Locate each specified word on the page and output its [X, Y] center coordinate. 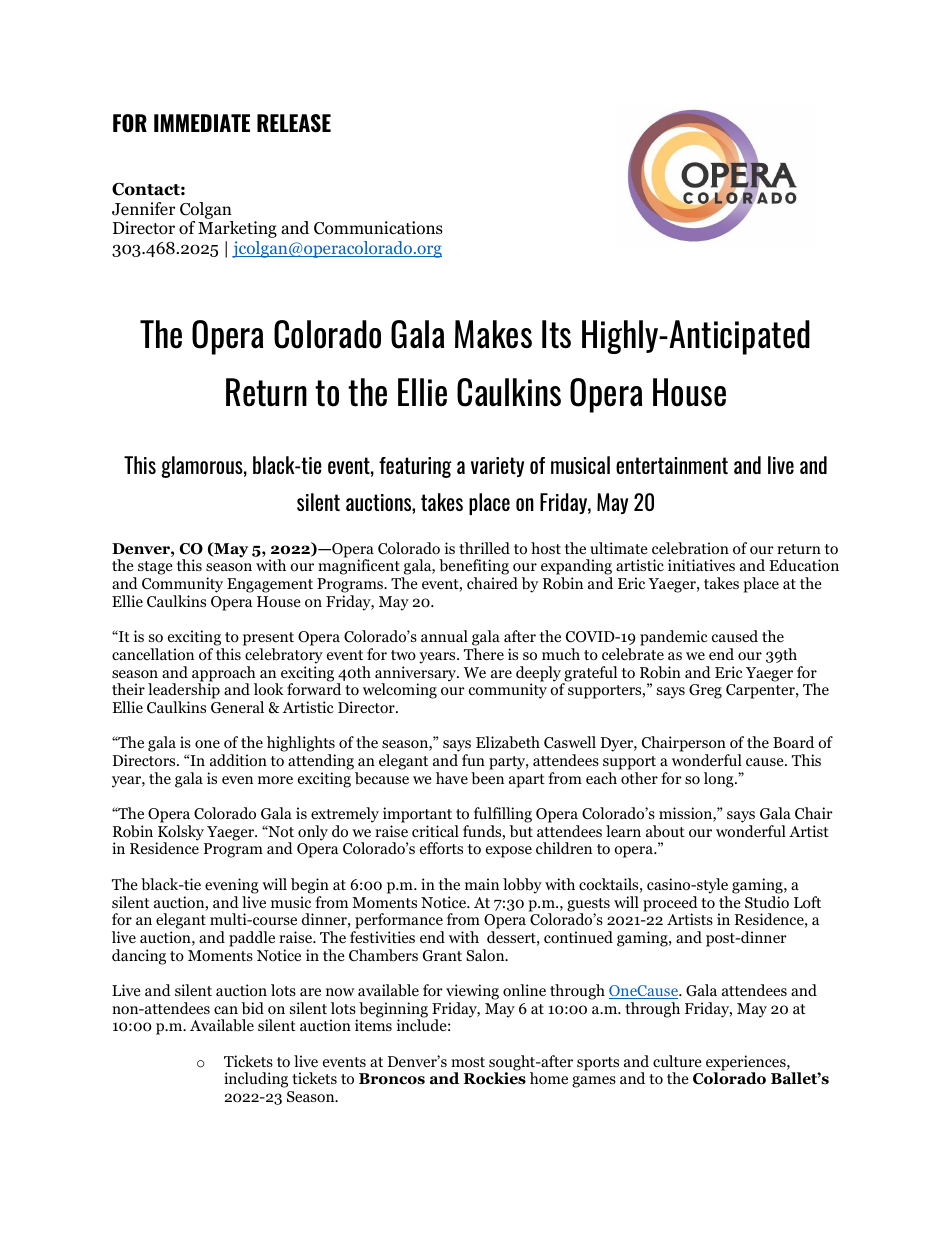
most [468, 1062]
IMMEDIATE [202, 123]
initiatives [701, 565]
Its [556, 334]
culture [677, 1061]
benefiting [474, 568]
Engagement [270, 585]
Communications [378, 228]
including [256, 1080]
